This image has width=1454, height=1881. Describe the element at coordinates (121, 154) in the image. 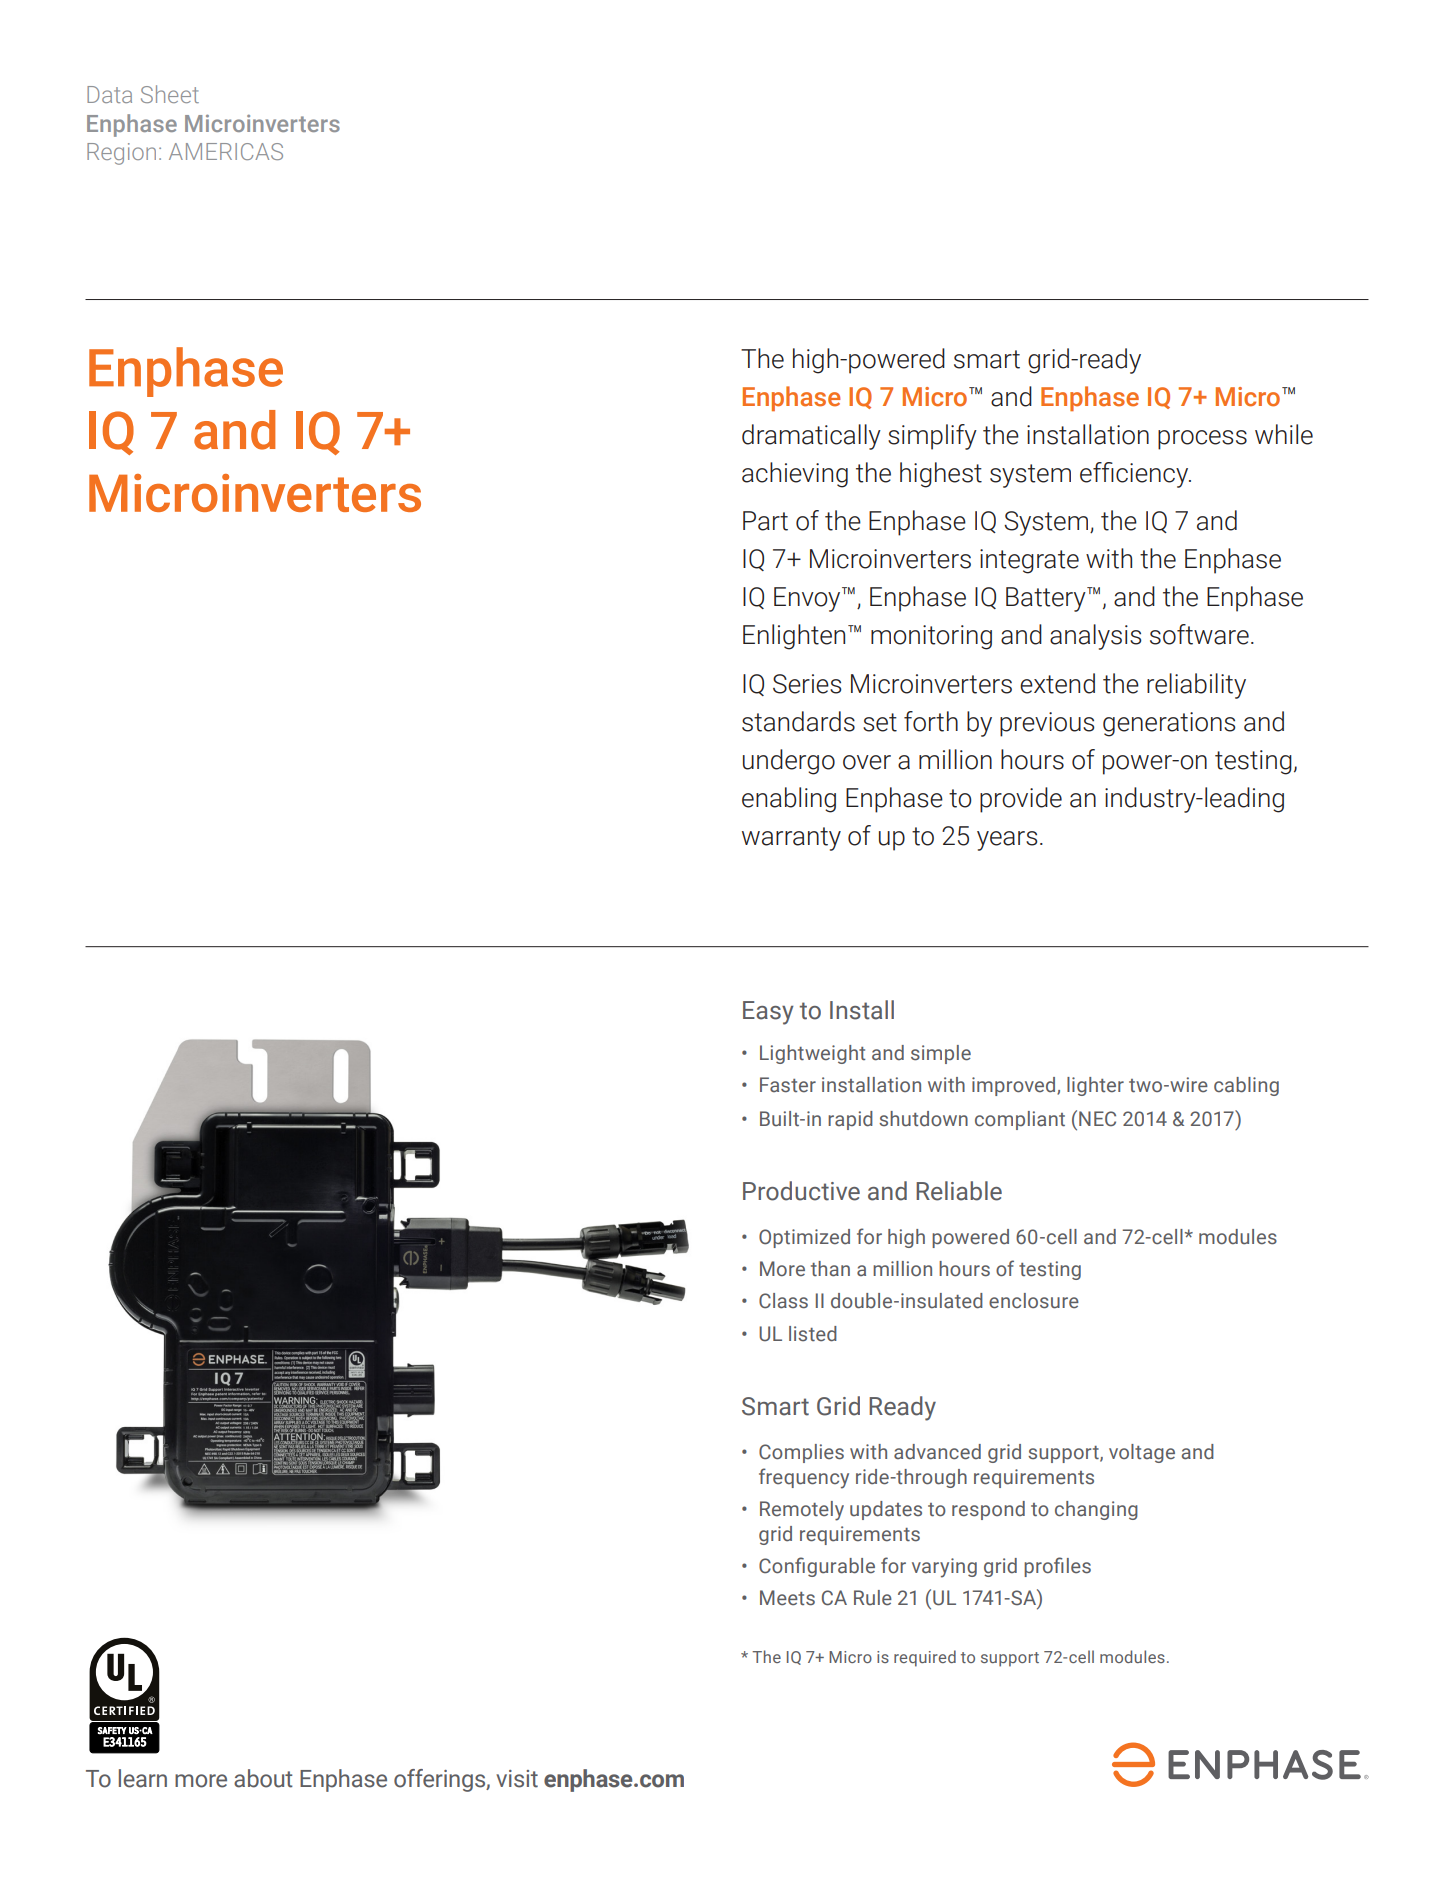

I see `Region` at that location.
